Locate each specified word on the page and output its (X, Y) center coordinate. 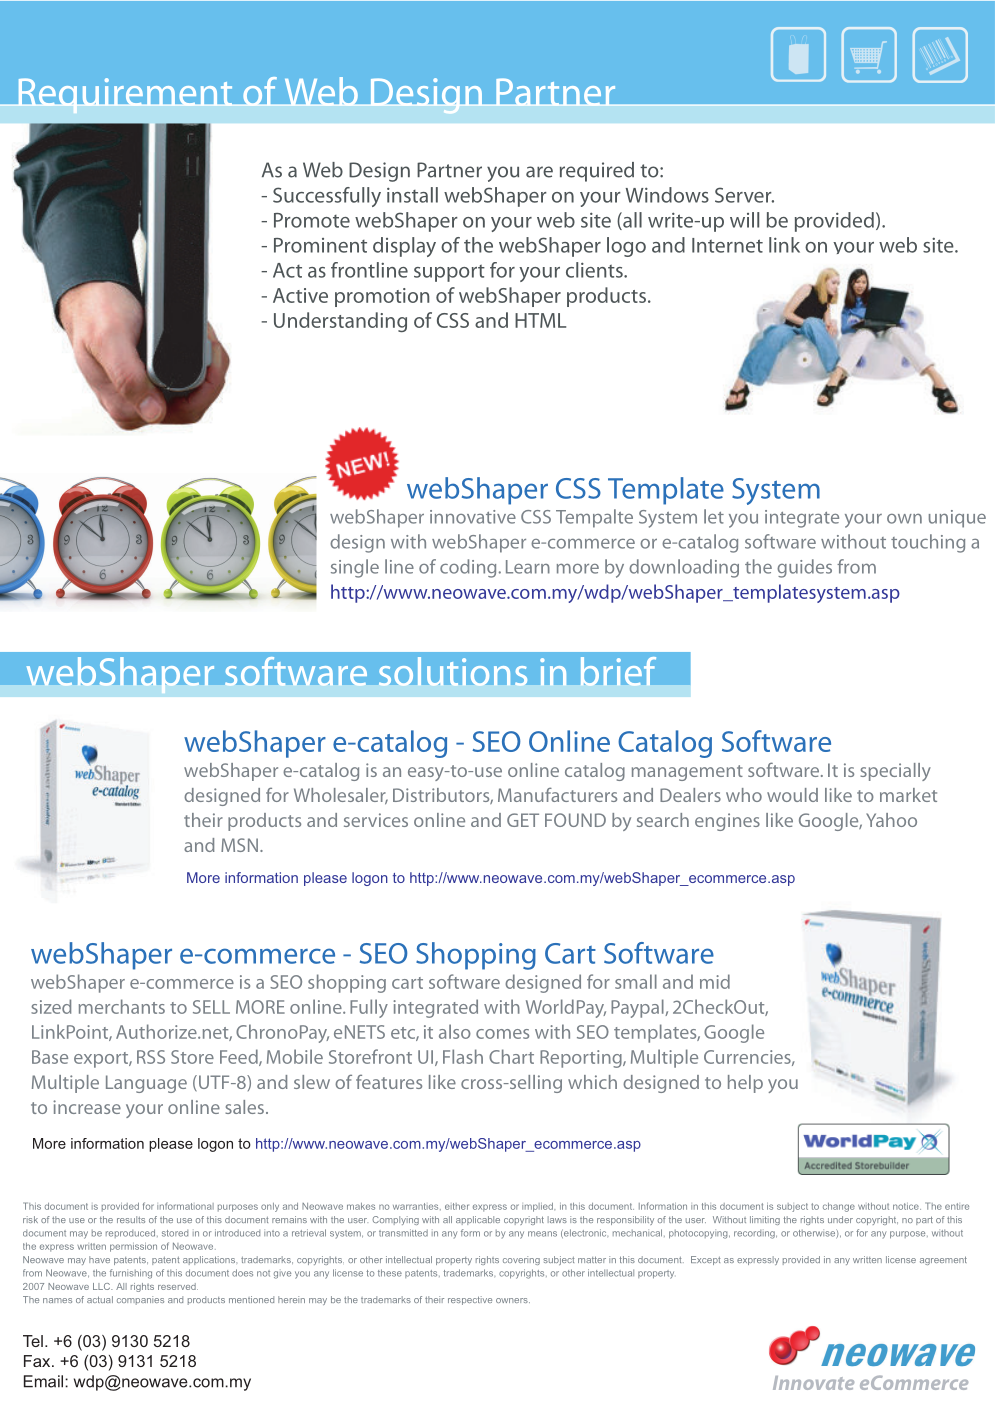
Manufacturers (557, 794)
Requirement (125, 95)
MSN (239, 845)
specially (895, 772)
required (597, 172)
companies (140, 1300)
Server (744, 195)
